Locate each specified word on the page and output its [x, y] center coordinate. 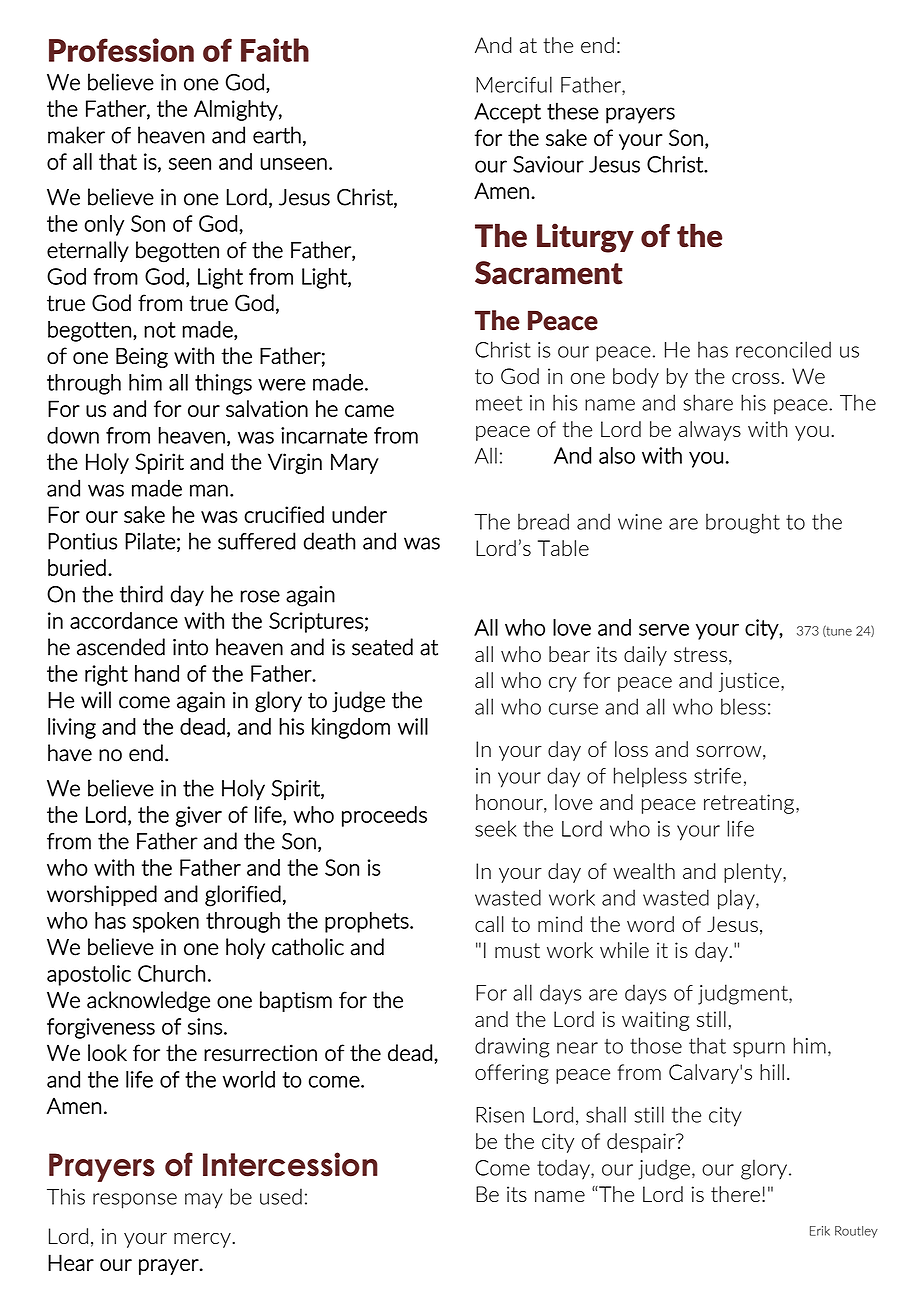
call [489, 924]
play [737, 899]
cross [757, 378]
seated [382, 647]
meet [499, 403]
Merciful [514, 84]
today [564, 1169]
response [135, 1201]
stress [700, 654]
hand [157, 673]
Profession [121, 50]
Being [142, 357]
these [573, 111]
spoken [166, 922]
